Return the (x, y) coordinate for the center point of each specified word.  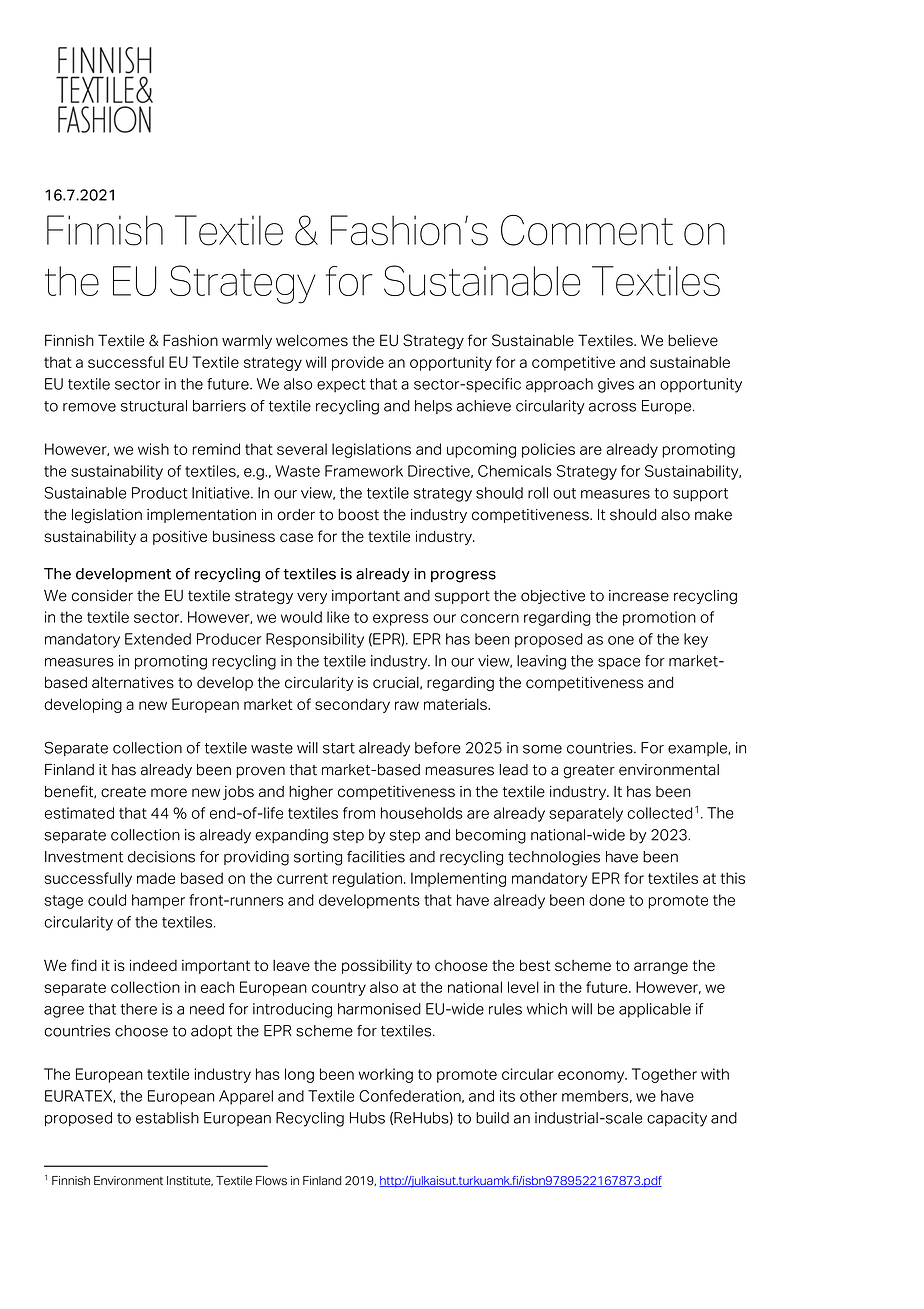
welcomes (312, 341)
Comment (587, 230)
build (492, 1118)
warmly (247, 342)
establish (167, 1118)
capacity (677, 1119)
